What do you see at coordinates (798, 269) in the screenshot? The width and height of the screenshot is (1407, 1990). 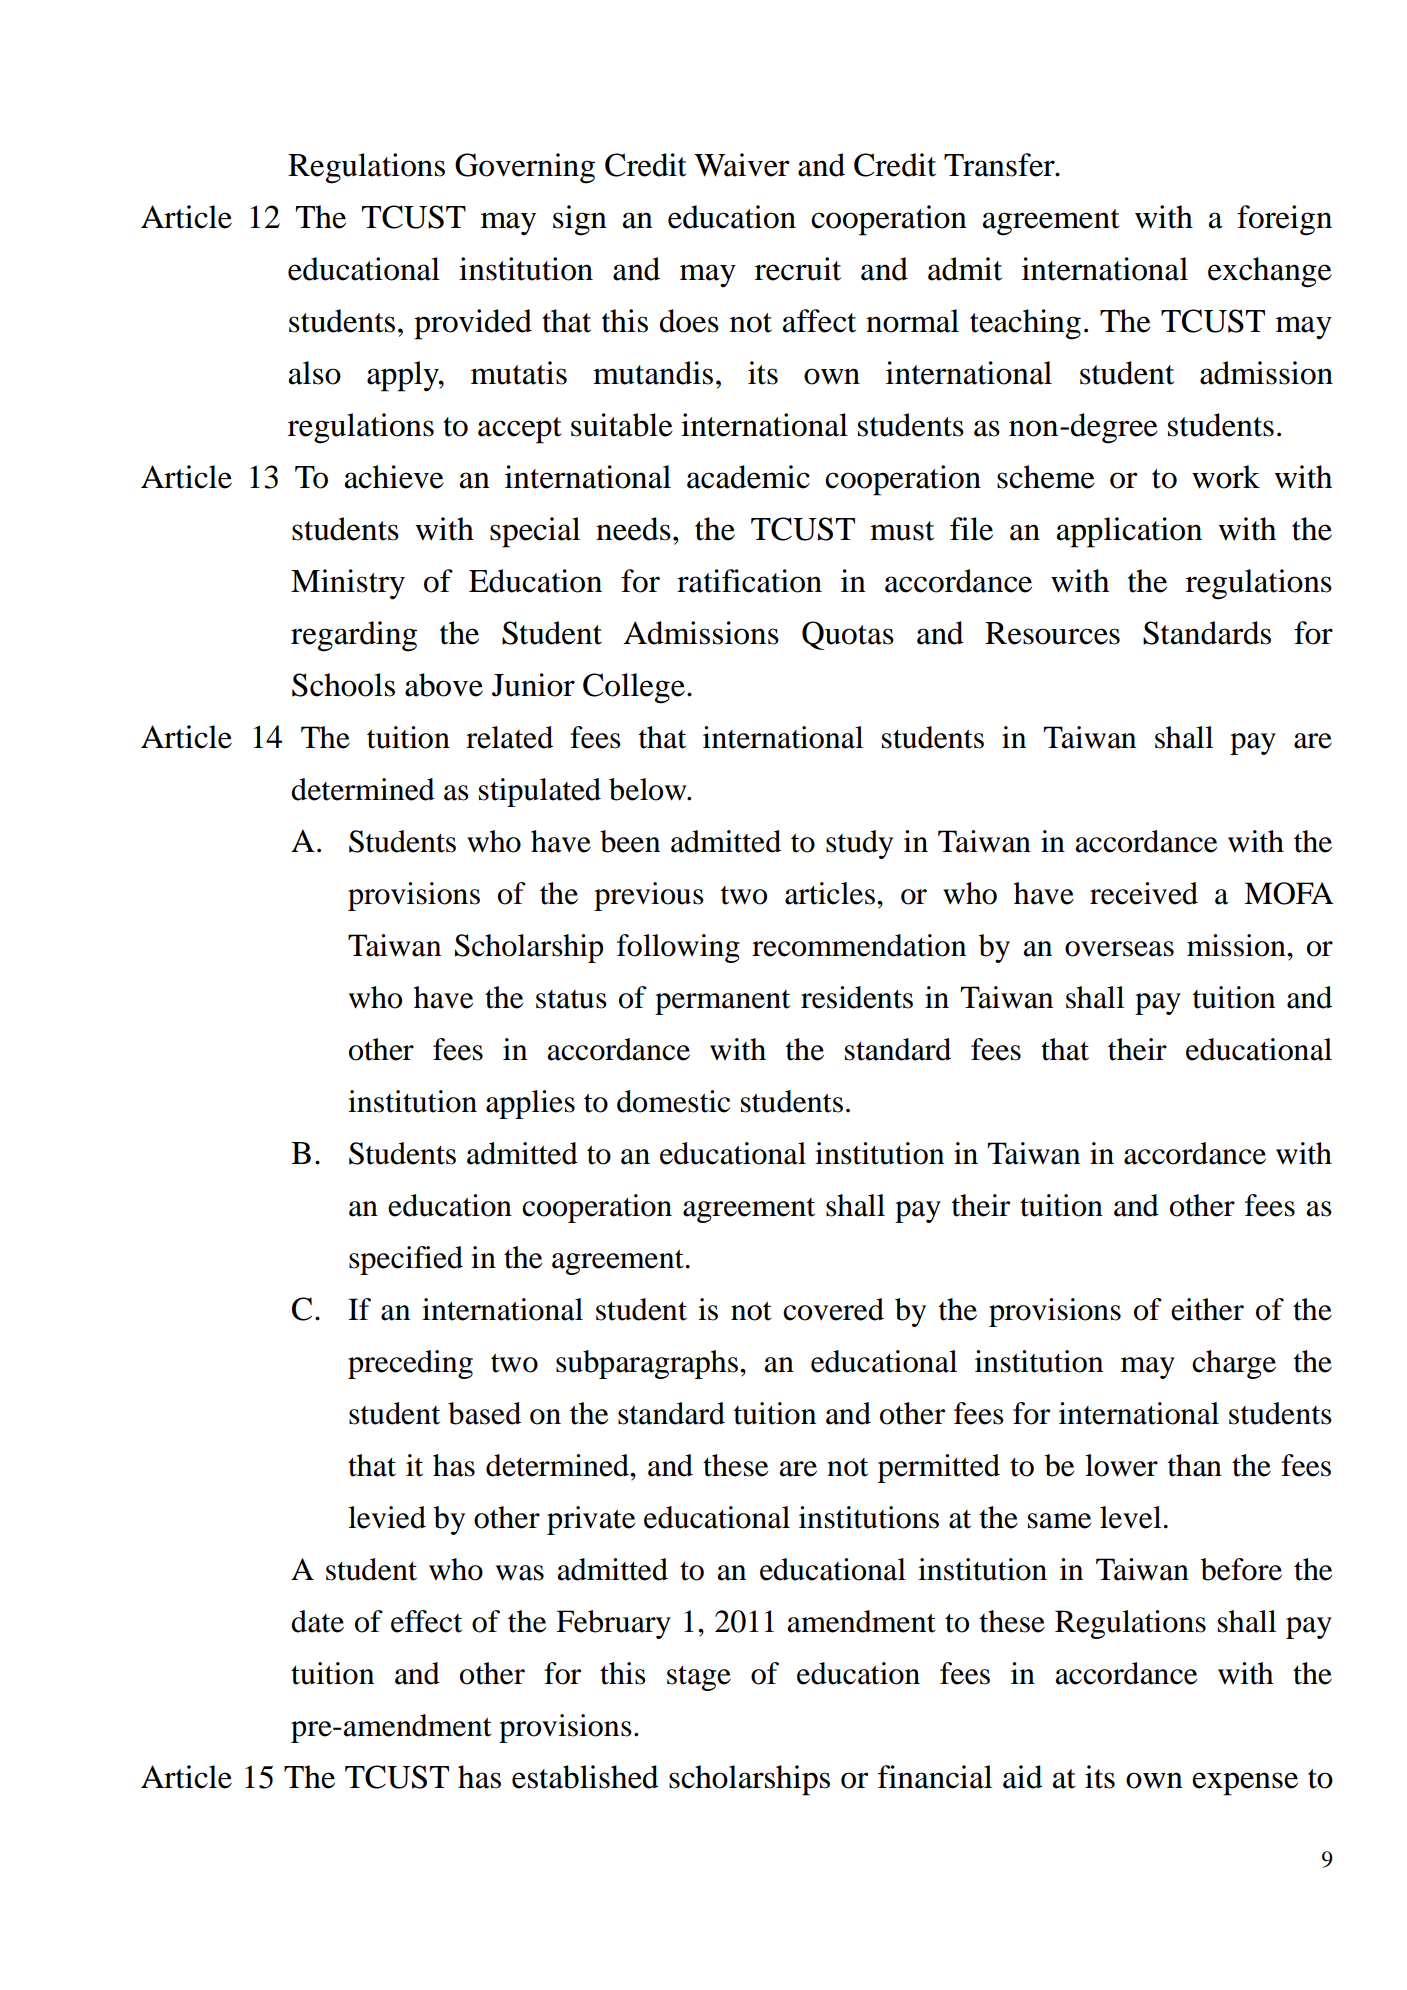 I see `recruit` at bounding box center [798, 269].
